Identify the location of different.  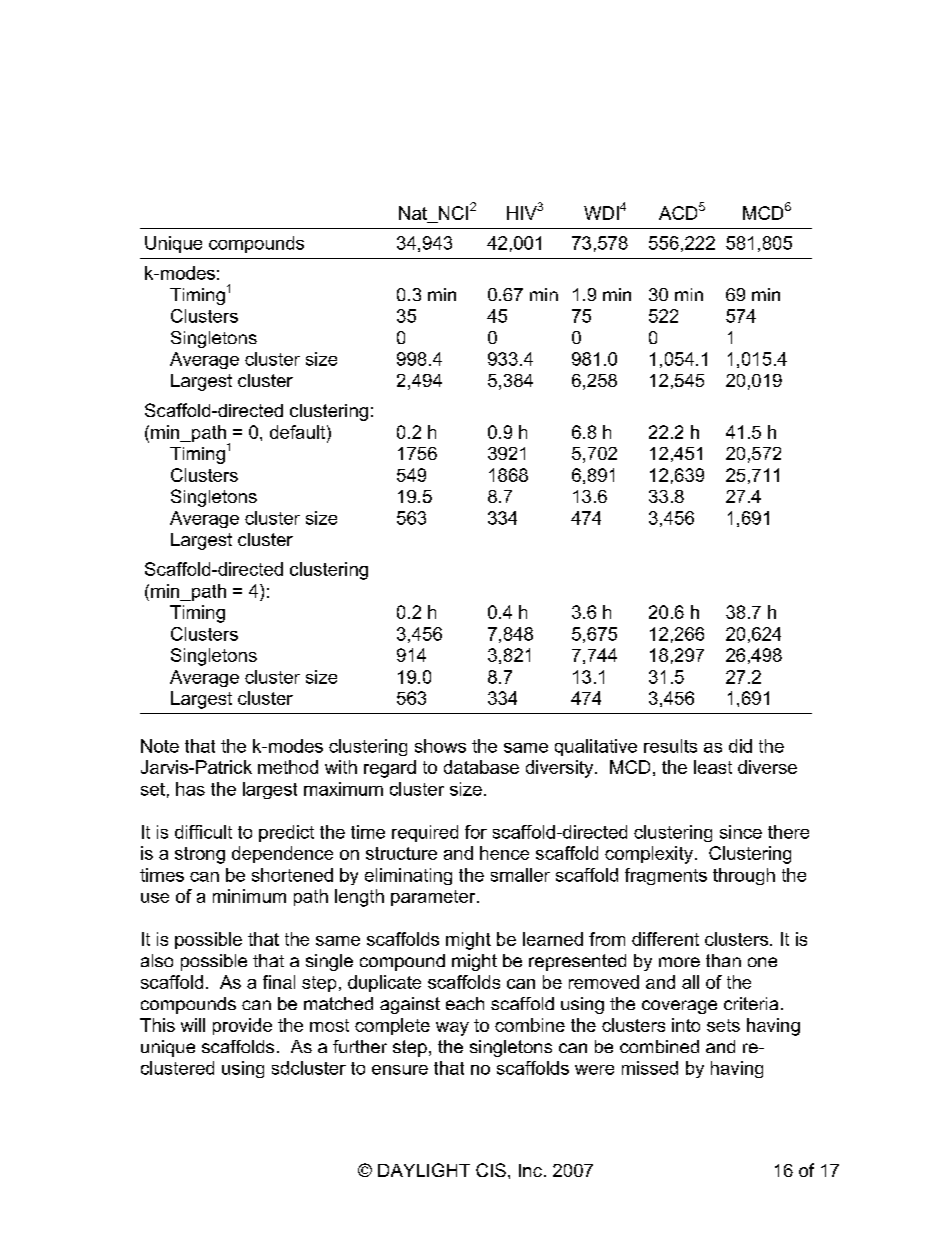
(665, 939).
